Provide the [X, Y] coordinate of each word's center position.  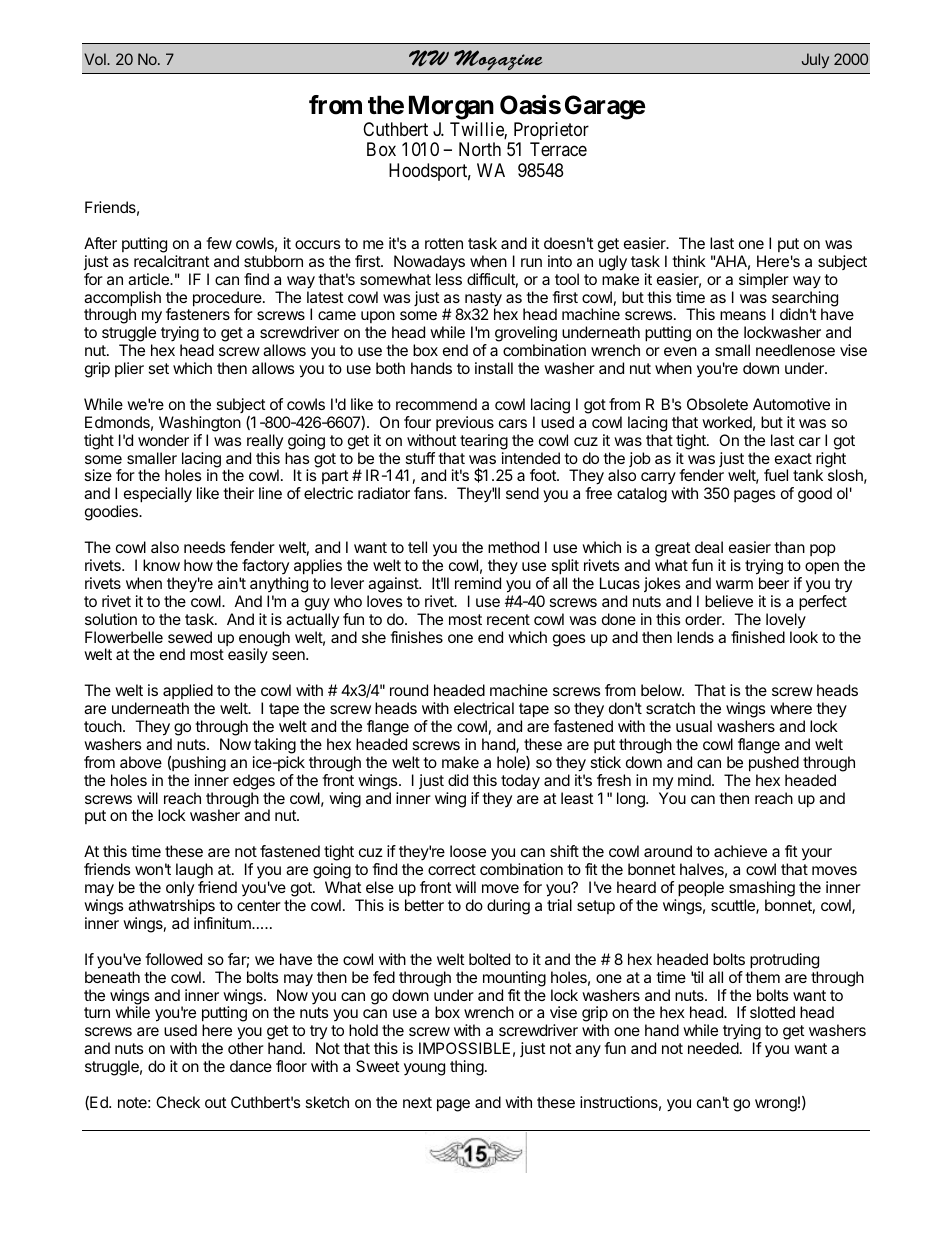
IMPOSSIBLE [464, 1048]
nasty [483, 300]
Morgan [451, 107]
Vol [96, 59]
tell [417, 547]
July [815, 60]
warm [734, 584]
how [198, 565]
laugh [194, 872]
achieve [740, 851]
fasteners [198, 314]
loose [468, 851]
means [743, 315]
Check [178, 1102]
